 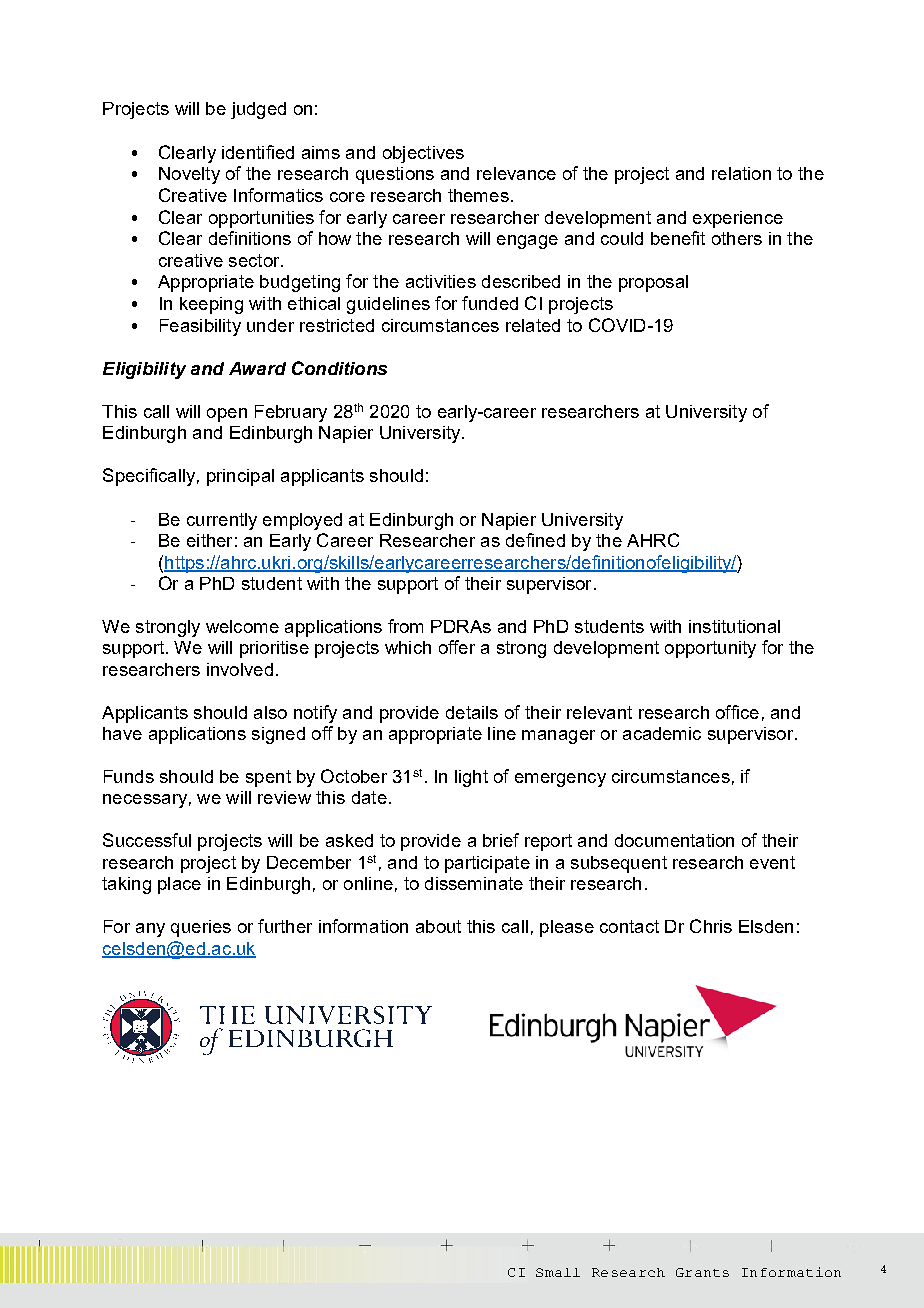 What do you see at coordinates (711, 926) in the screenshot?
I see `Chris` at bounding box center [711, 926].
